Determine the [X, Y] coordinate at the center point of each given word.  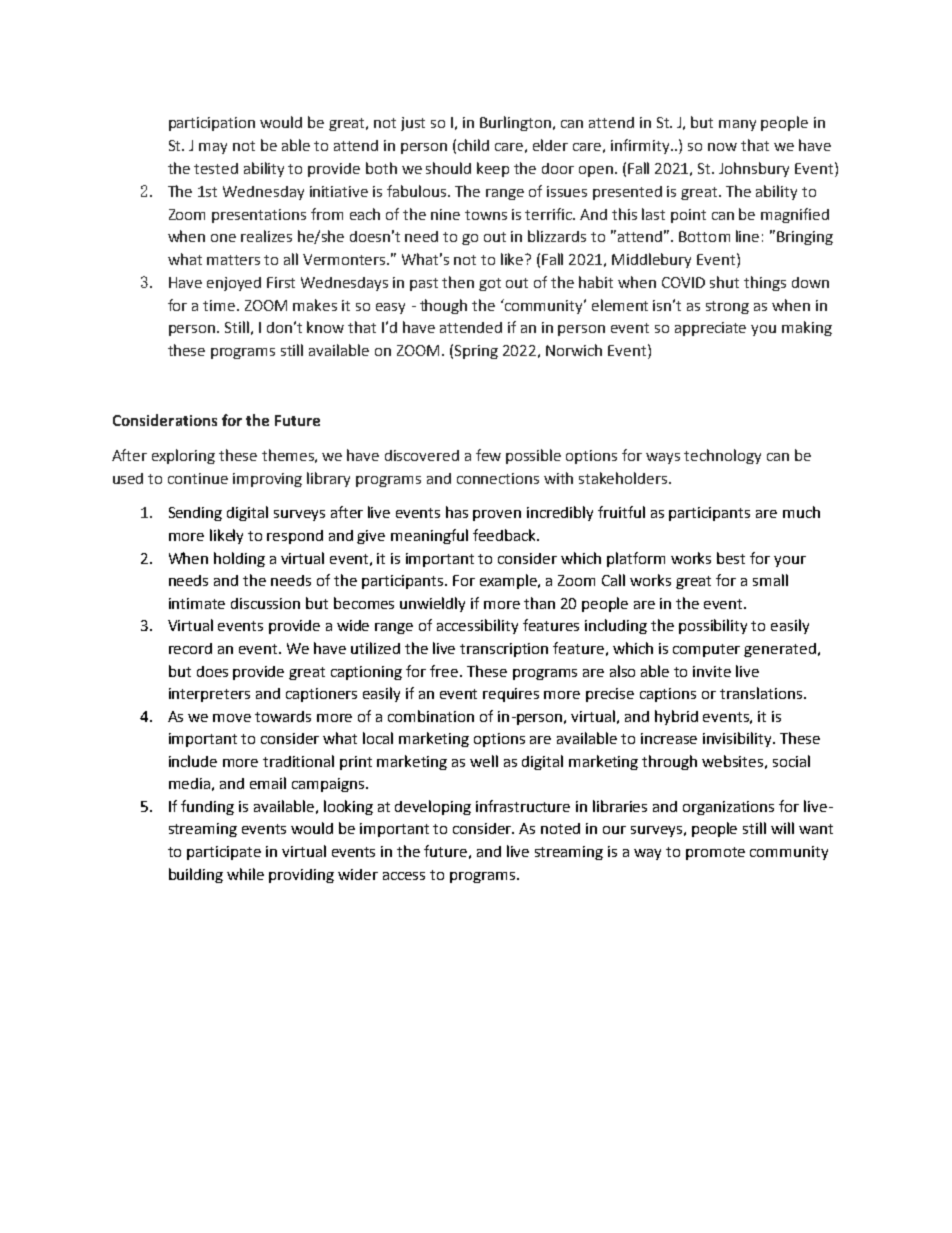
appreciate [710, 329]
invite [712, 671]
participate [224, 853]
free [445, 671]
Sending [195, 514]
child [473, 145]
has [457, 512]
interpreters [209, 695]
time [220, 305]
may [213, 148]
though [443, 306]
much [801, 512]
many [737, 125]
